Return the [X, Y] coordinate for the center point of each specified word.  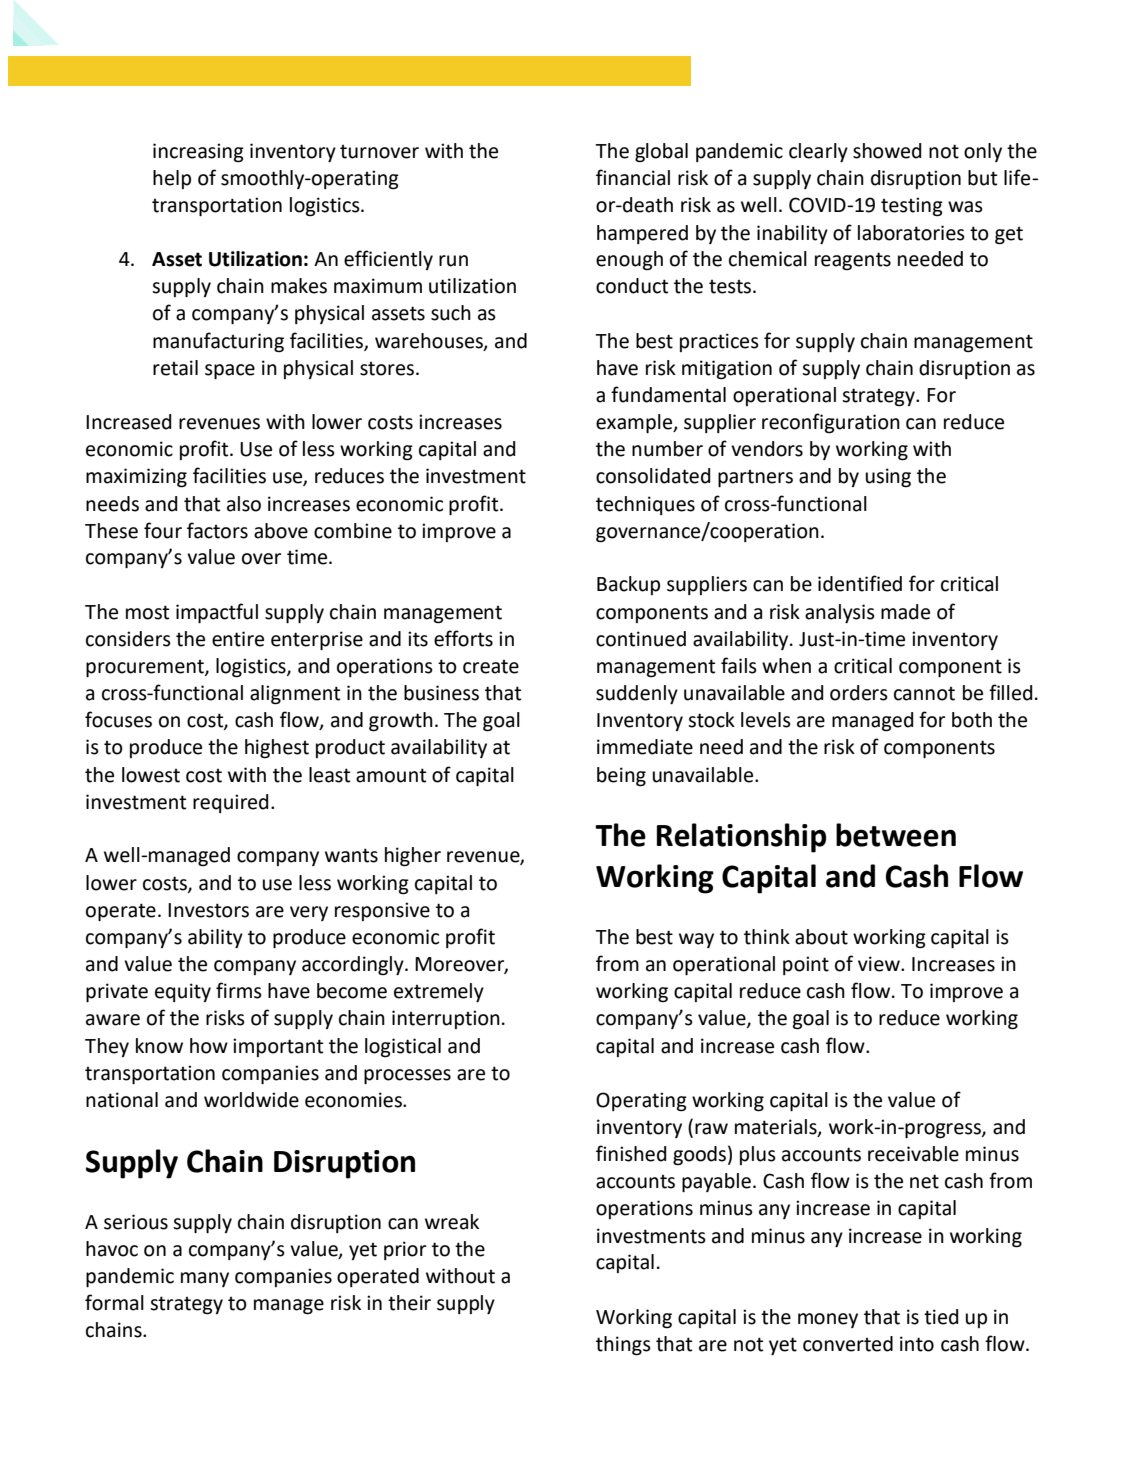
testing [912, 207]
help [172, 179]
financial [633, 177]
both [972, 720]
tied [941, 1317]
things [623, 1346]
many [205, 1279]
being [621, 777]
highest [277, 749]
